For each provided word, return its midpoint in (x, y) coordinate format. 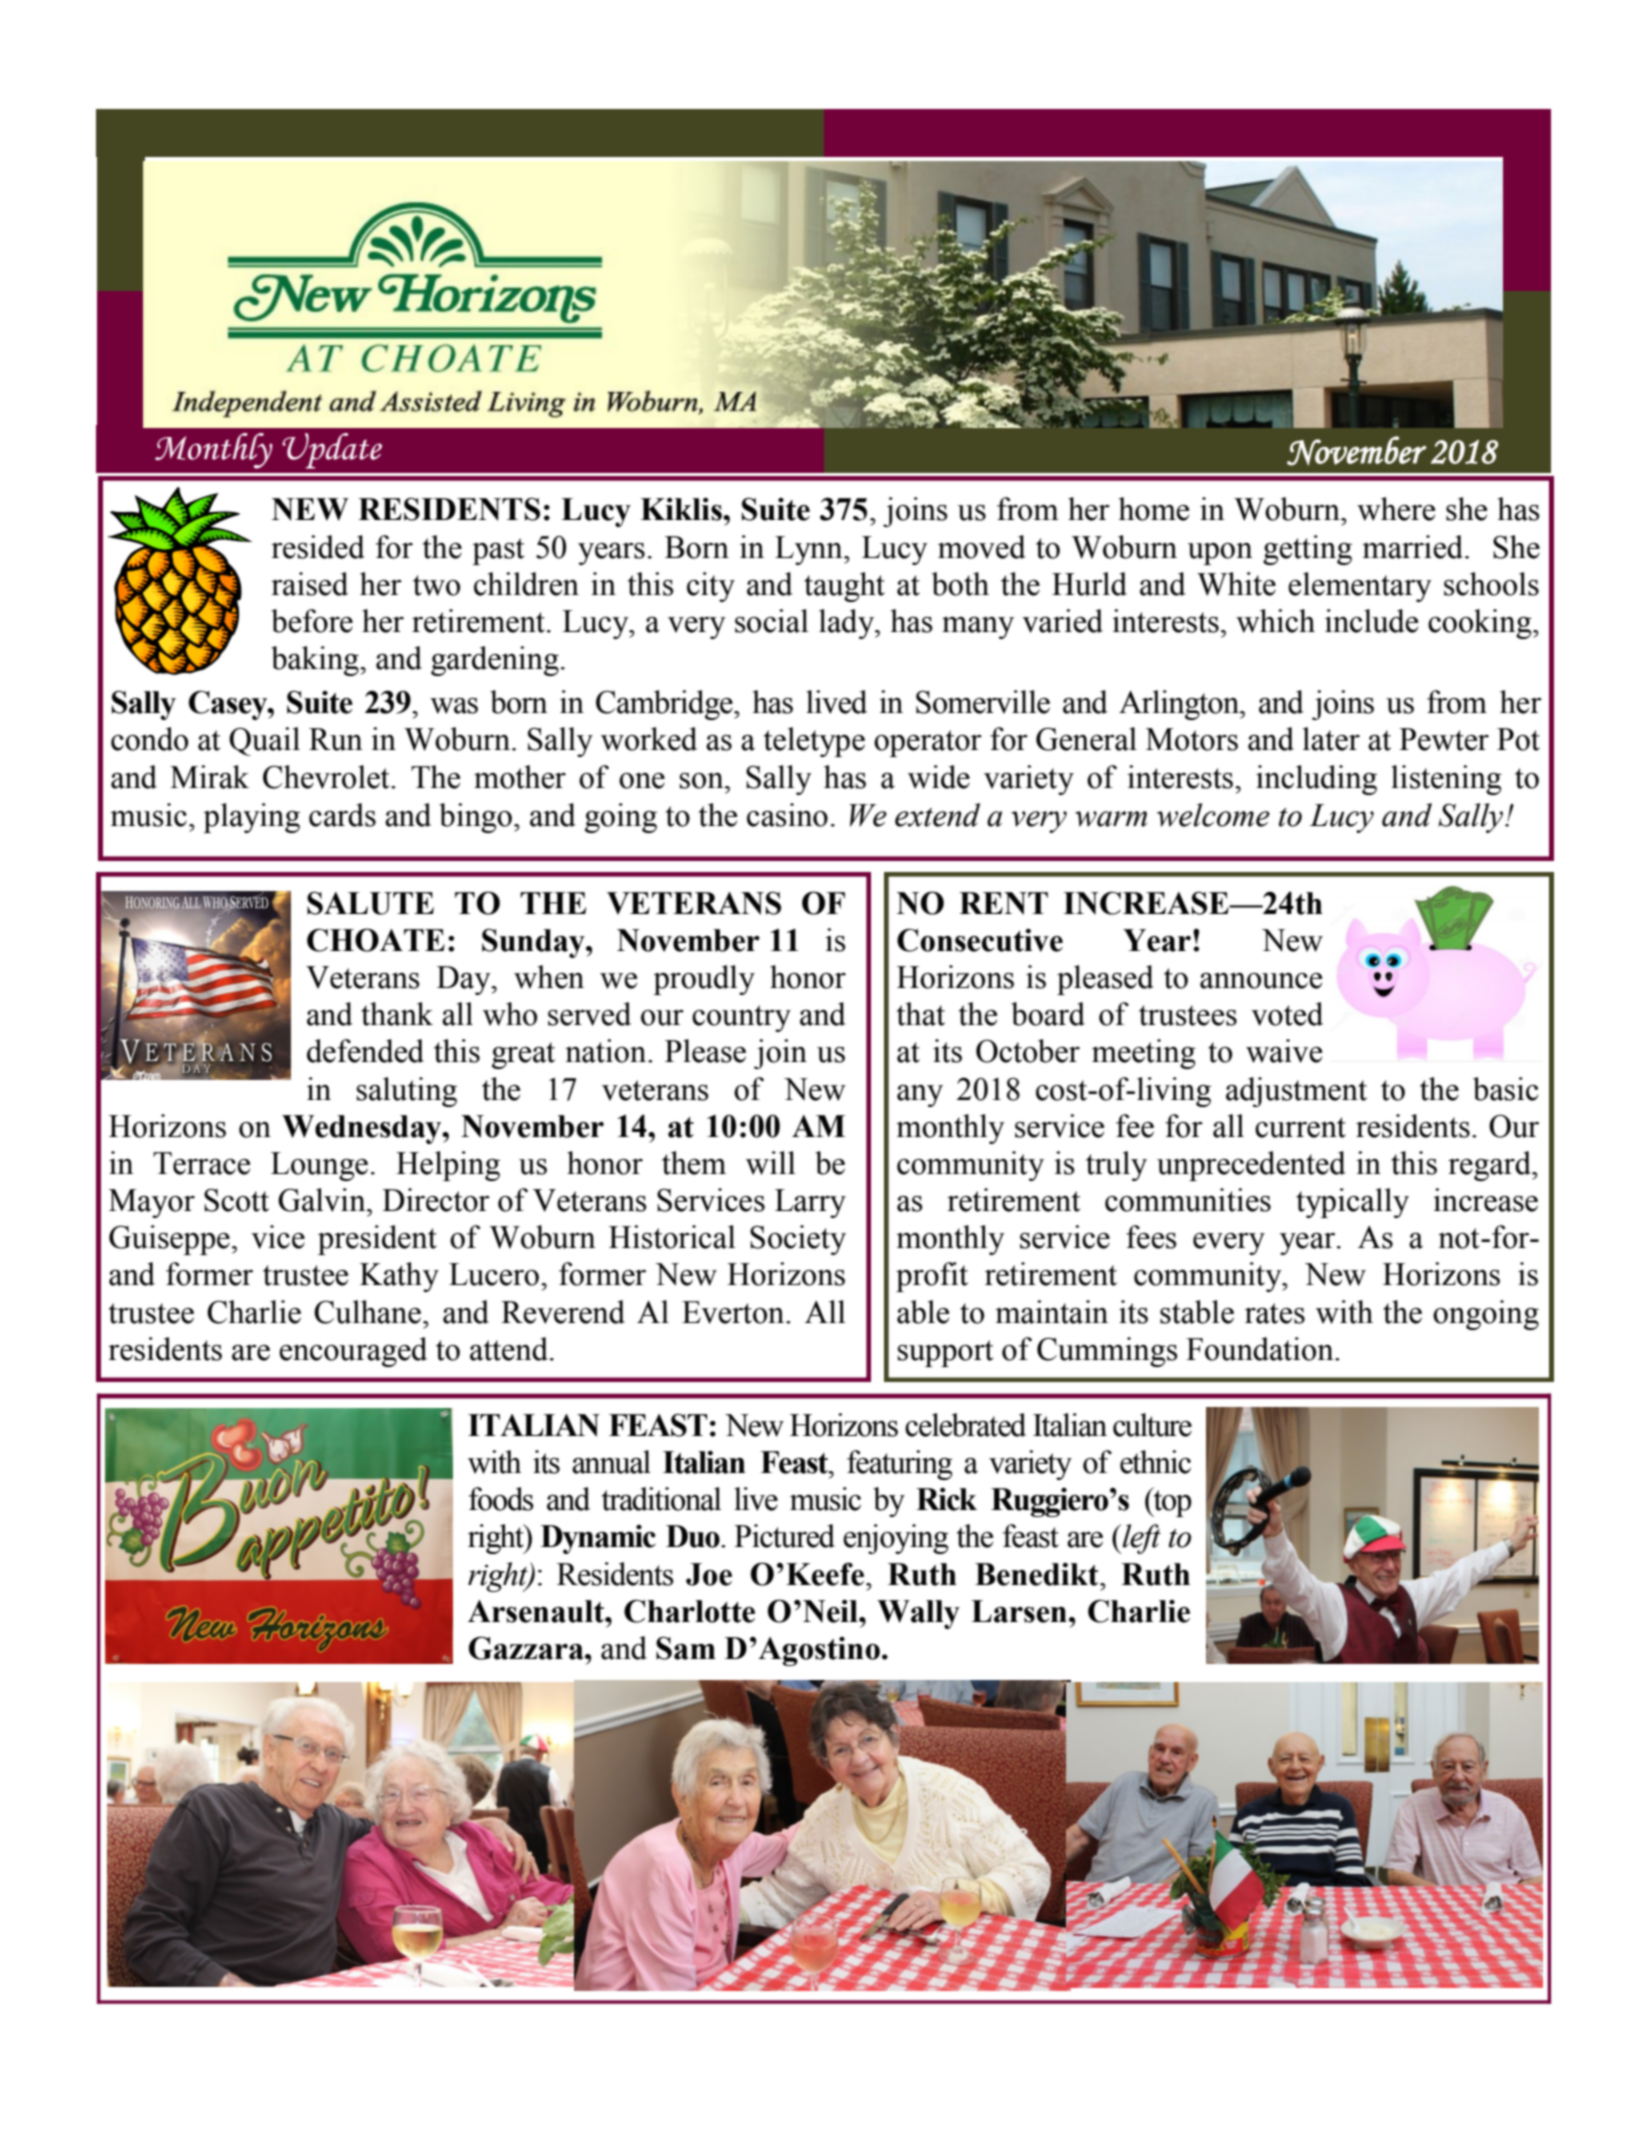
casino (787, 815)
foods (501, 1499)
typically (1352, 1203)
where (1396, 509)
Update (332, 451)
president (377, 1240)
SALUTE (370, 903)
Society (798, 1240)
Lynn (810, 550)
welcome (1213, 815)
